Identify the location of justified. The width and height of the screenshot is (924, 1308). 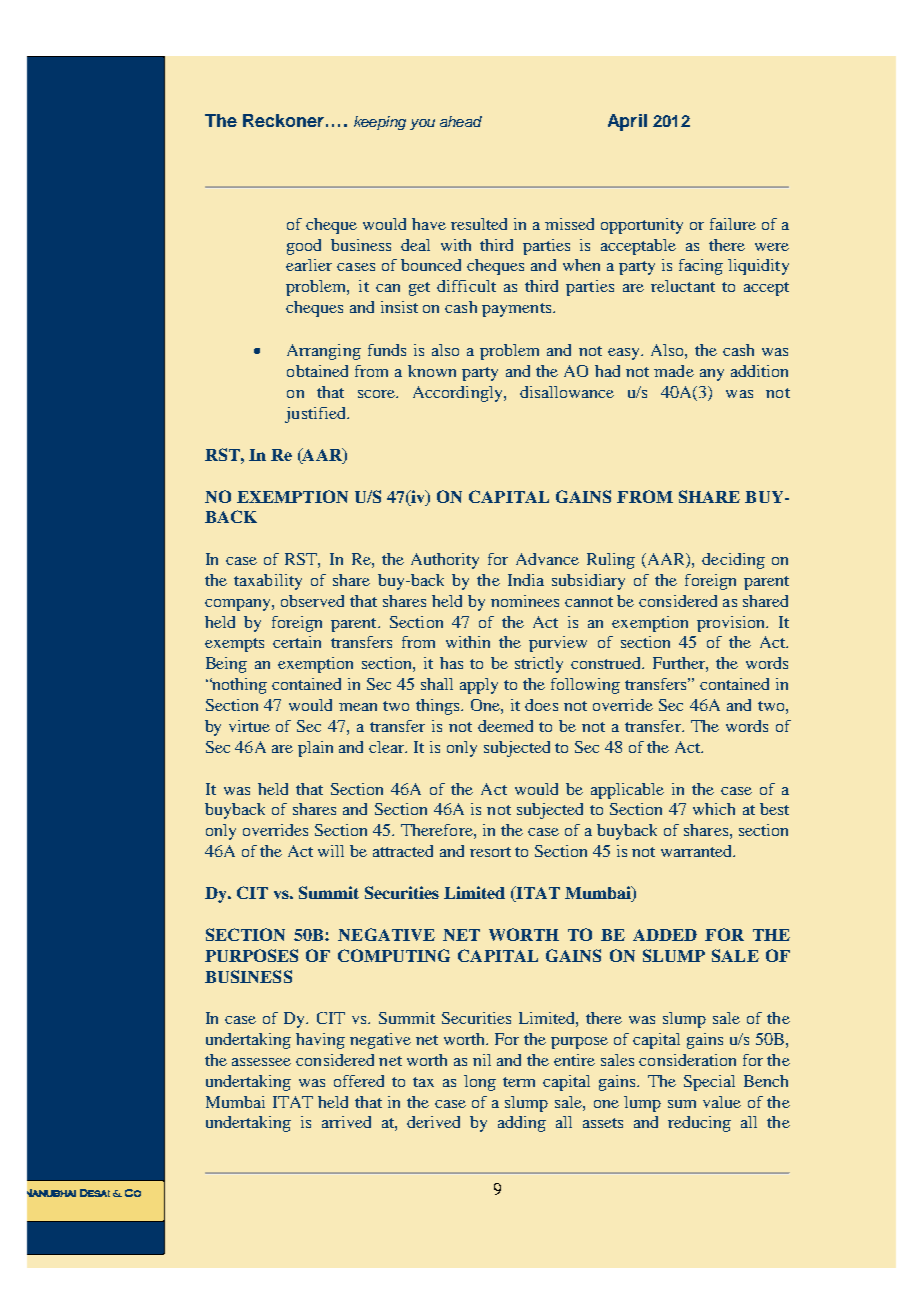
(316, 415).
